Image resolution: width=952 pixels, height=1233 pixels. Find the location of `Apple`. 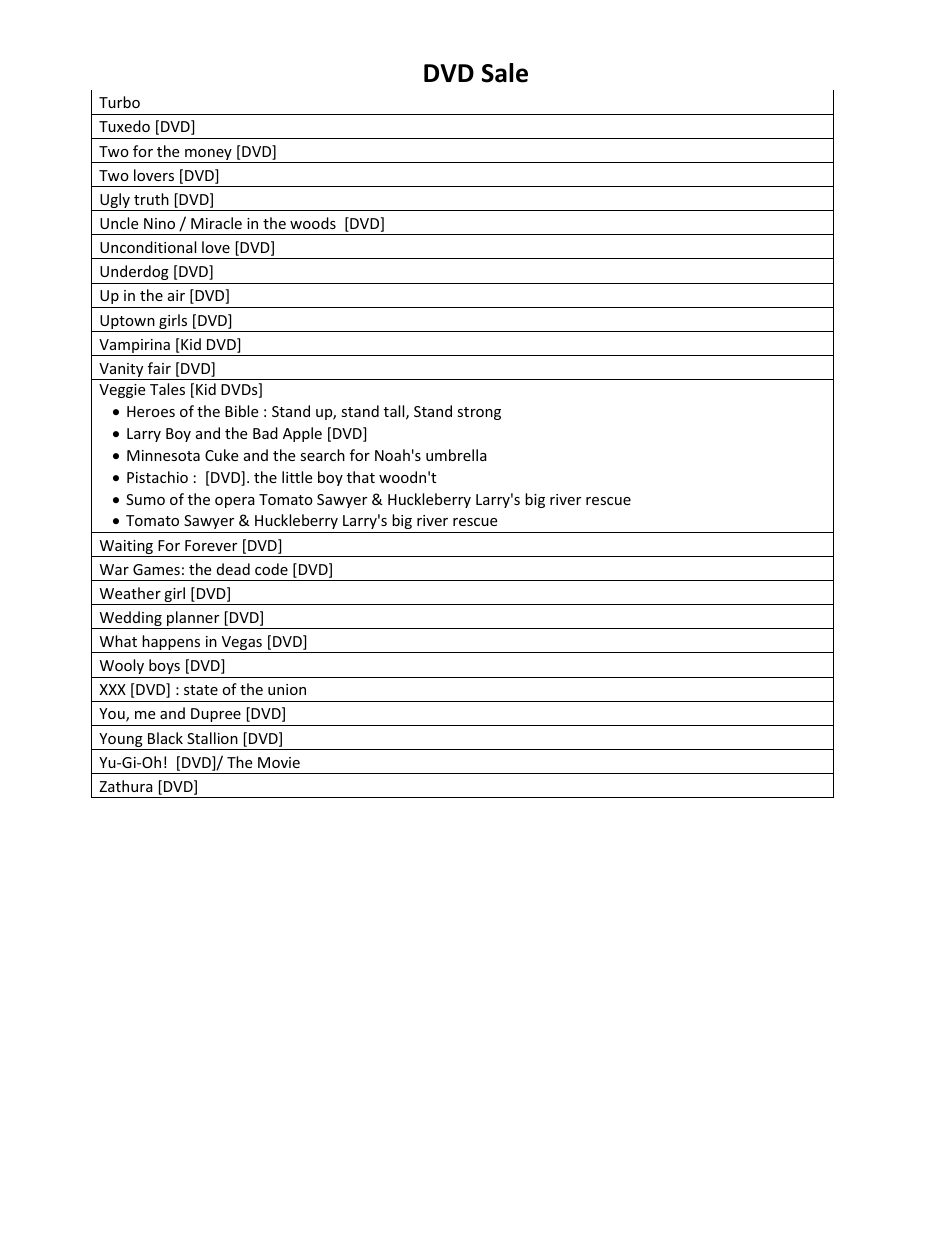

Apple is located at coordinates (302, 434).
